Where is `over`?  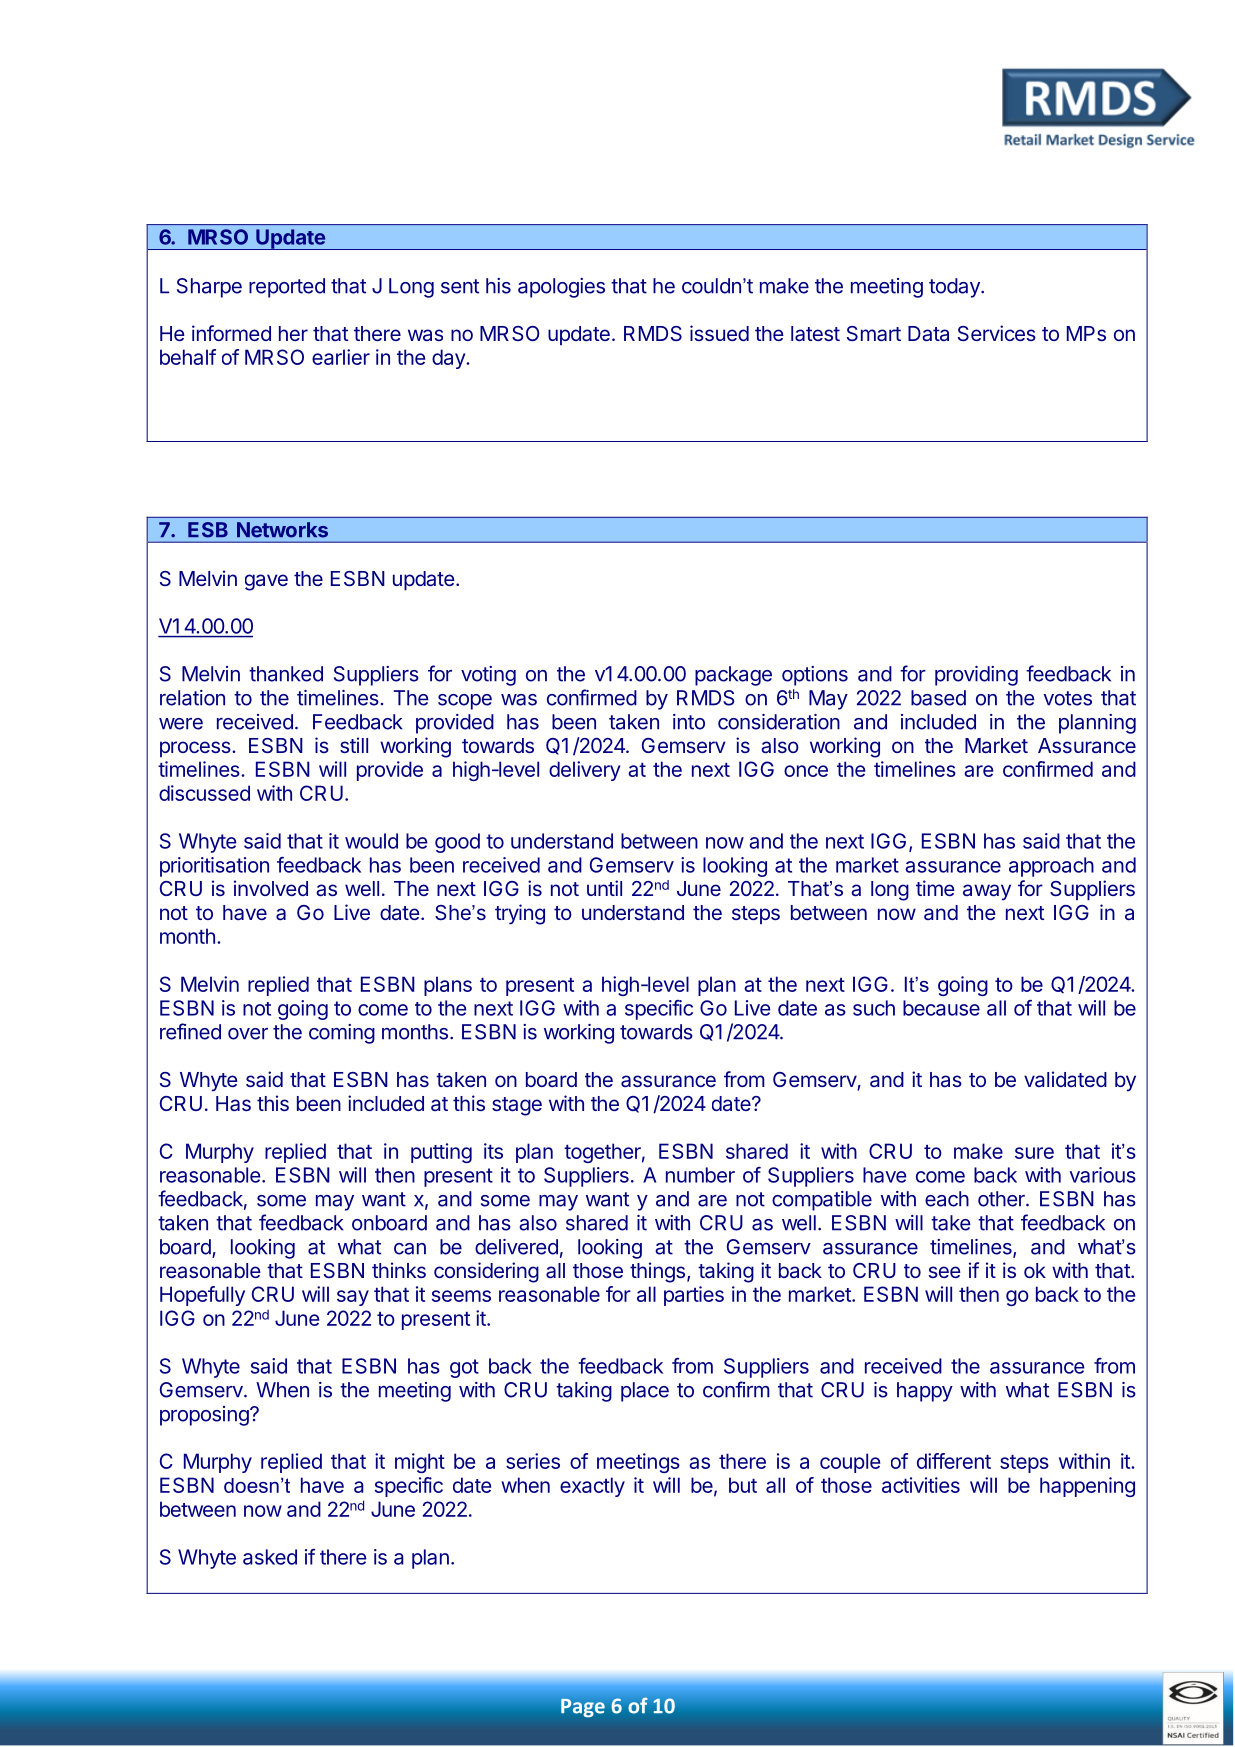 over is located at coordinates (248, 1034).
